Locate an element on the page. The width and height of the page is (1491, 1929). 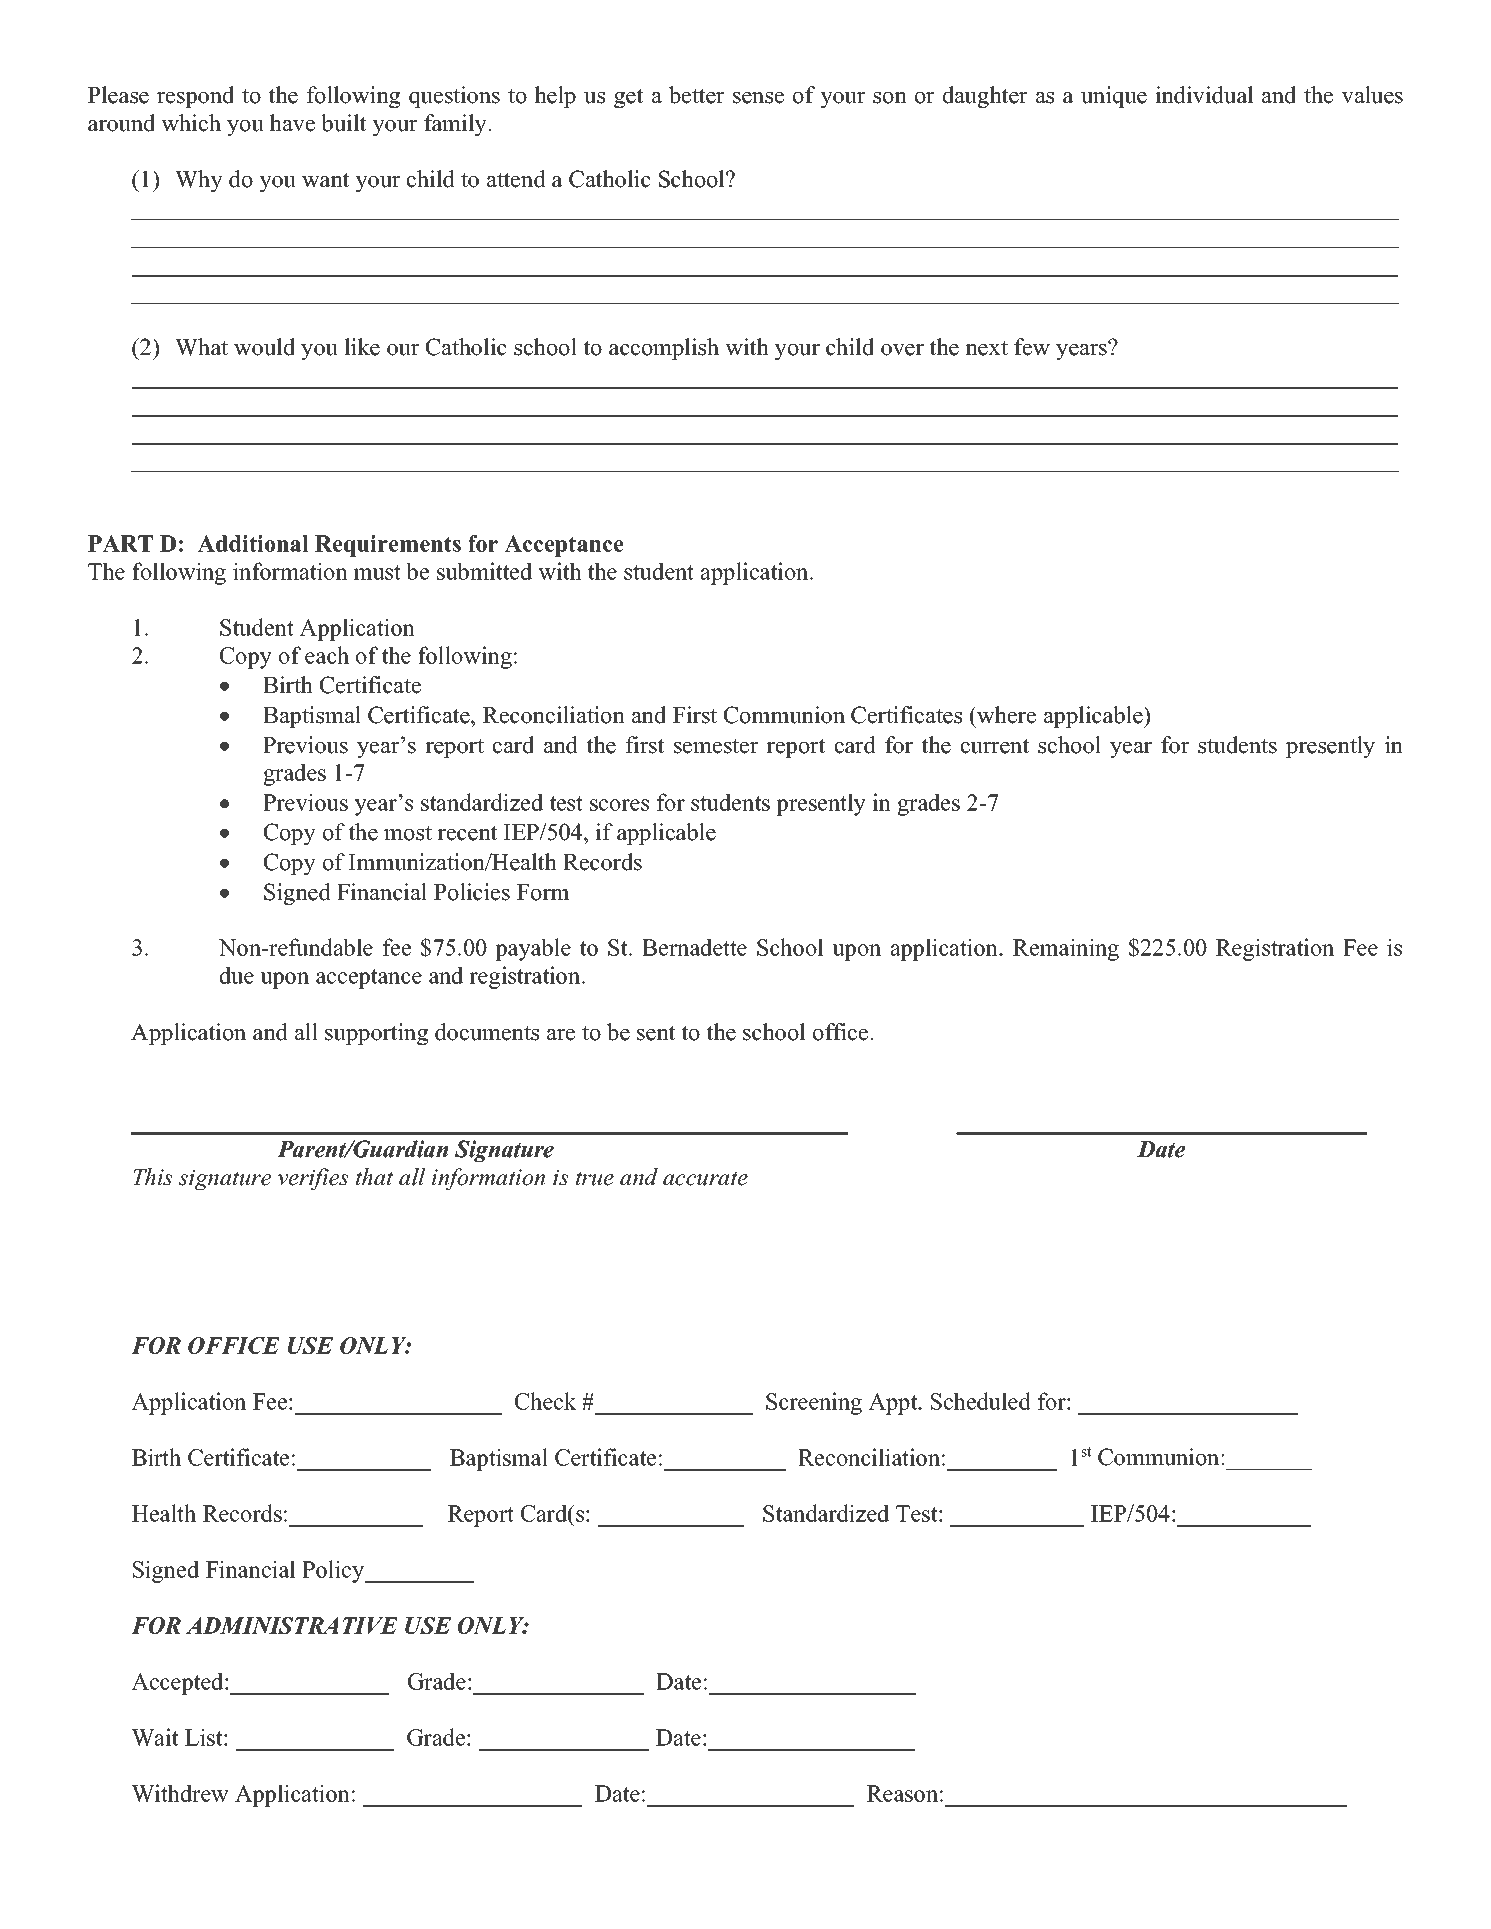
individual is located at coordinates (1204, 95).
